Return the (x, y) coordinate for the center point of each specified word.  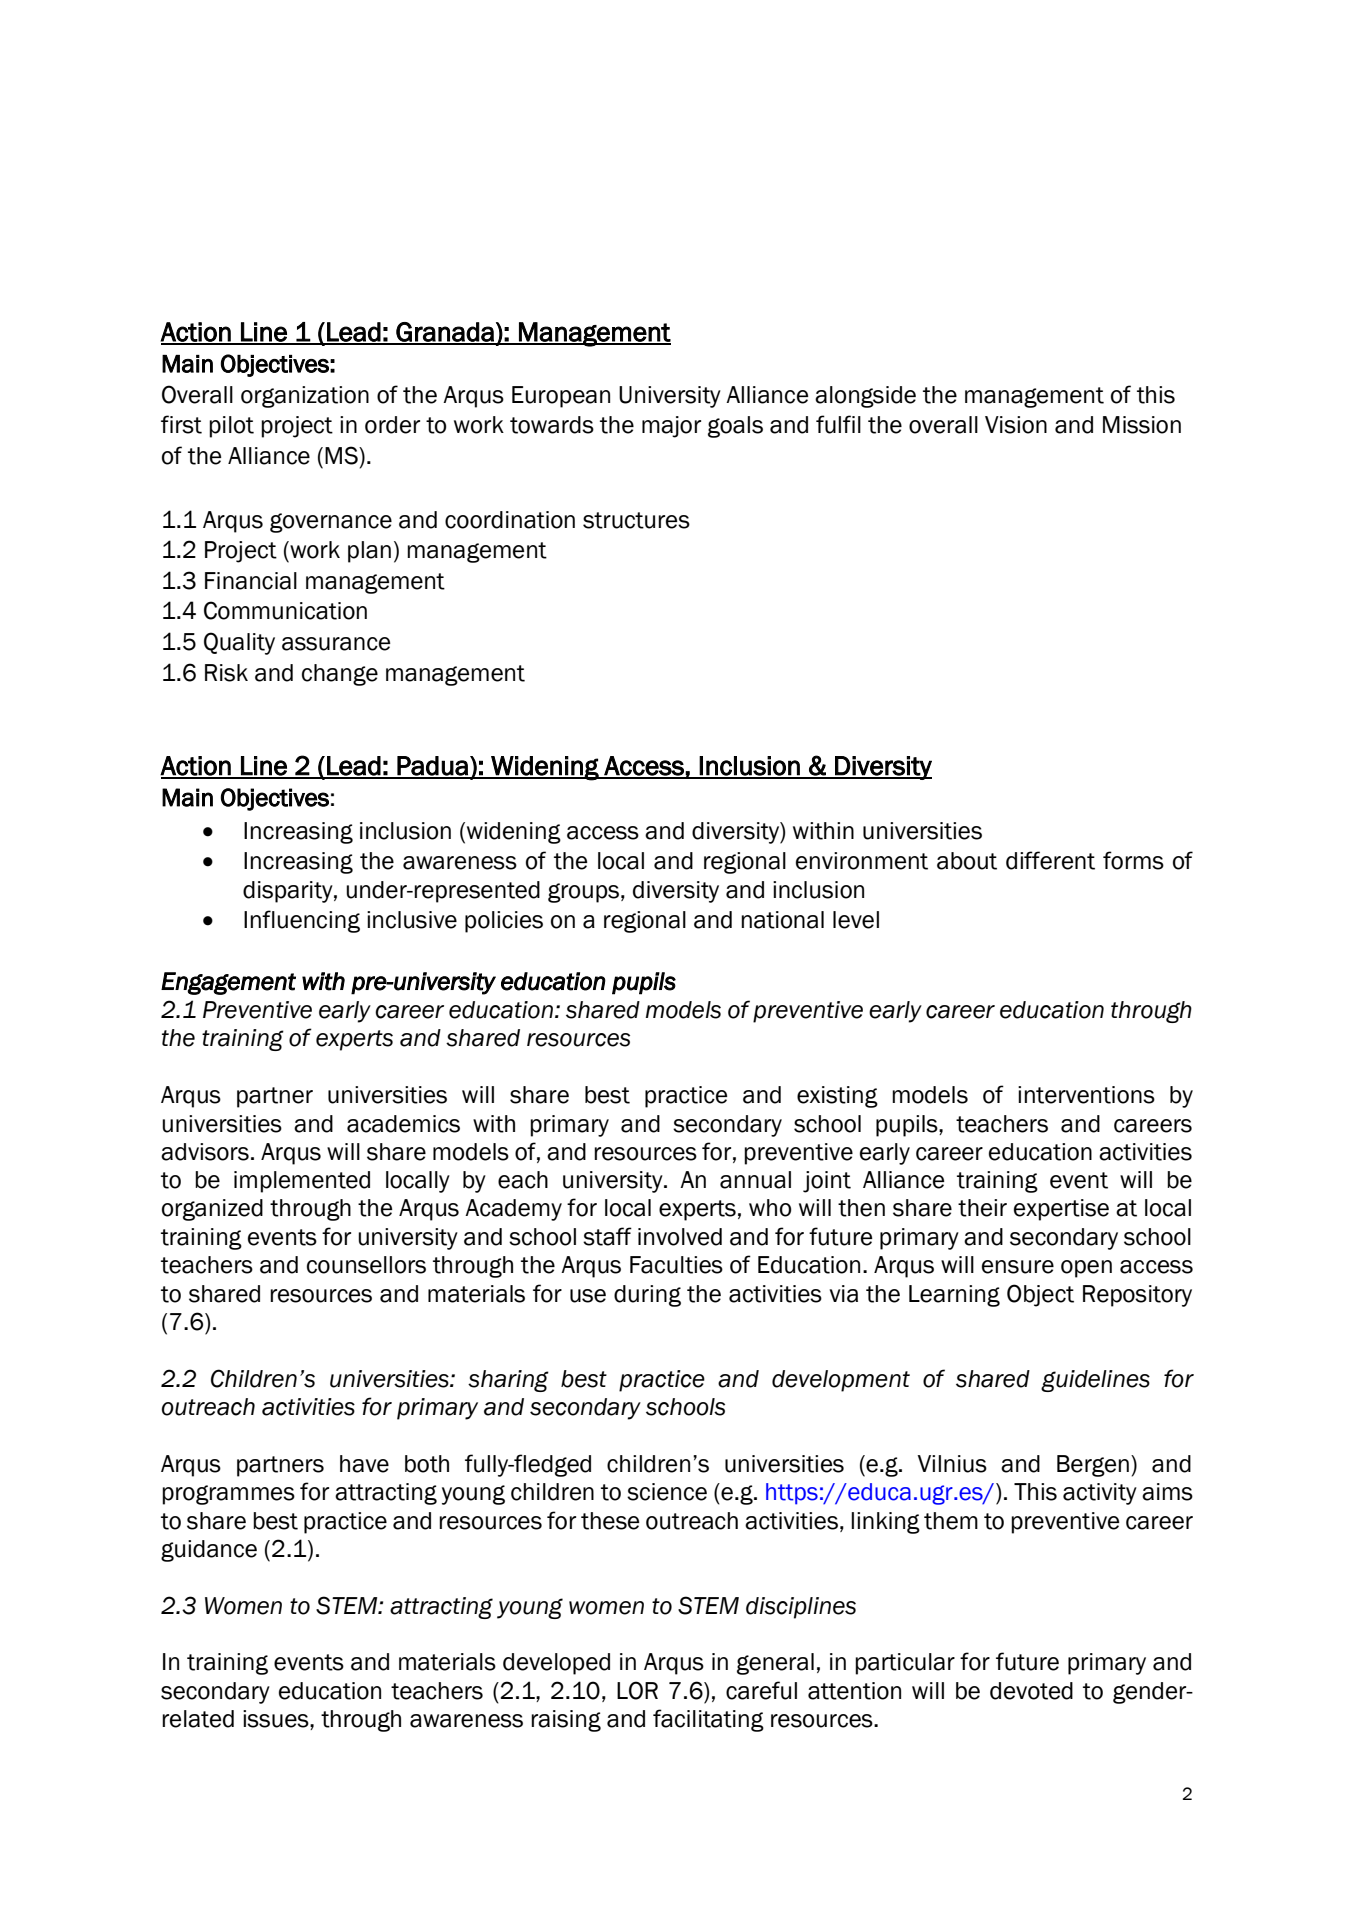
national (782, 920)
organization (305, 397)
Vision (1016, 425)
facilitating (708, 1720)
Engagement (228, 983)
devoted (1031, 1691)
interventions (1086, 1095)
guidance (209, 1551)
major (671, 427)
